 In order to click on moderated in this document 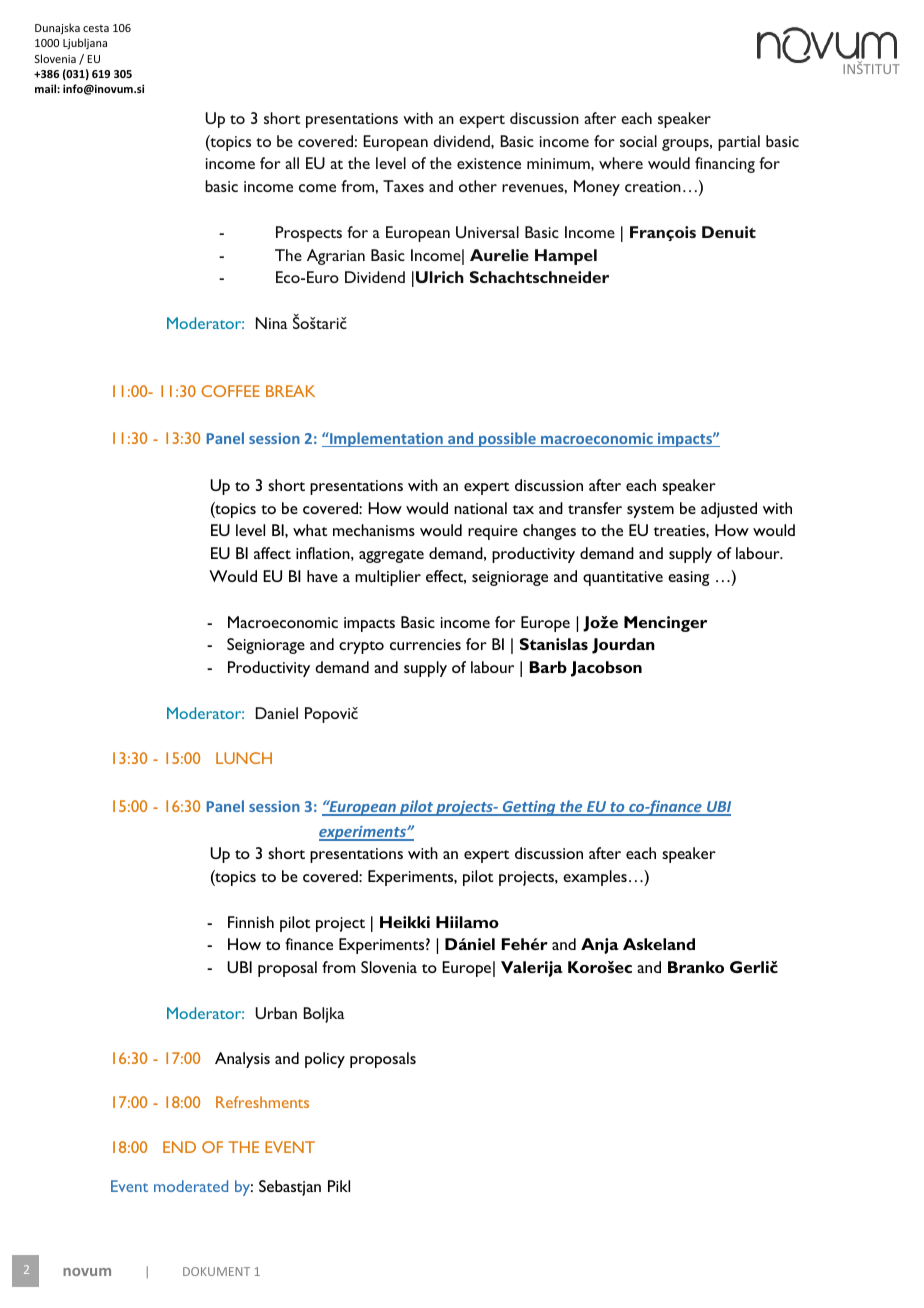, I will do `click(191, 1186)`.
